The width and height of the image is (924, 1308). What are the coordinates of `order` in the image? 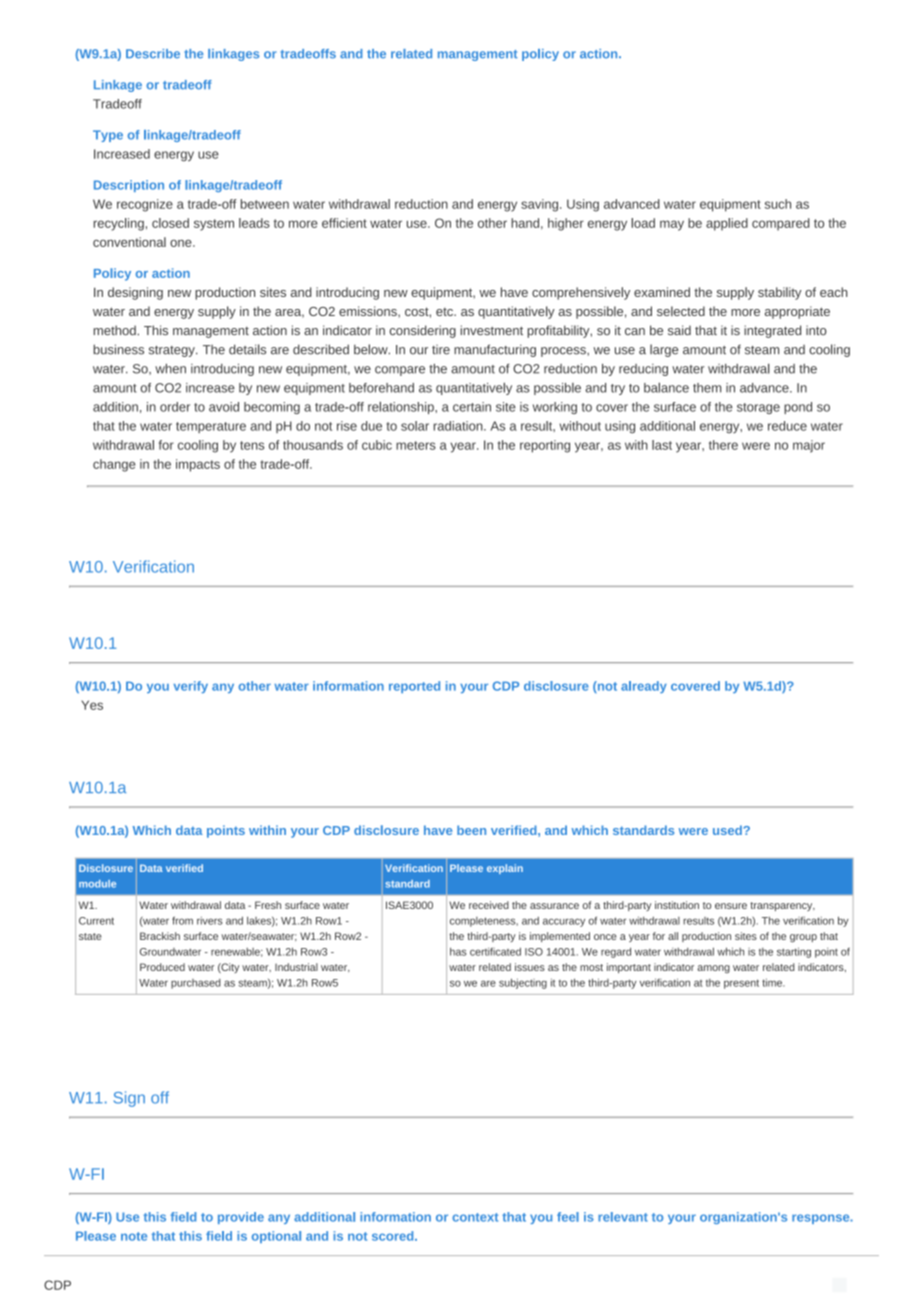 It's located at (175, 407).
